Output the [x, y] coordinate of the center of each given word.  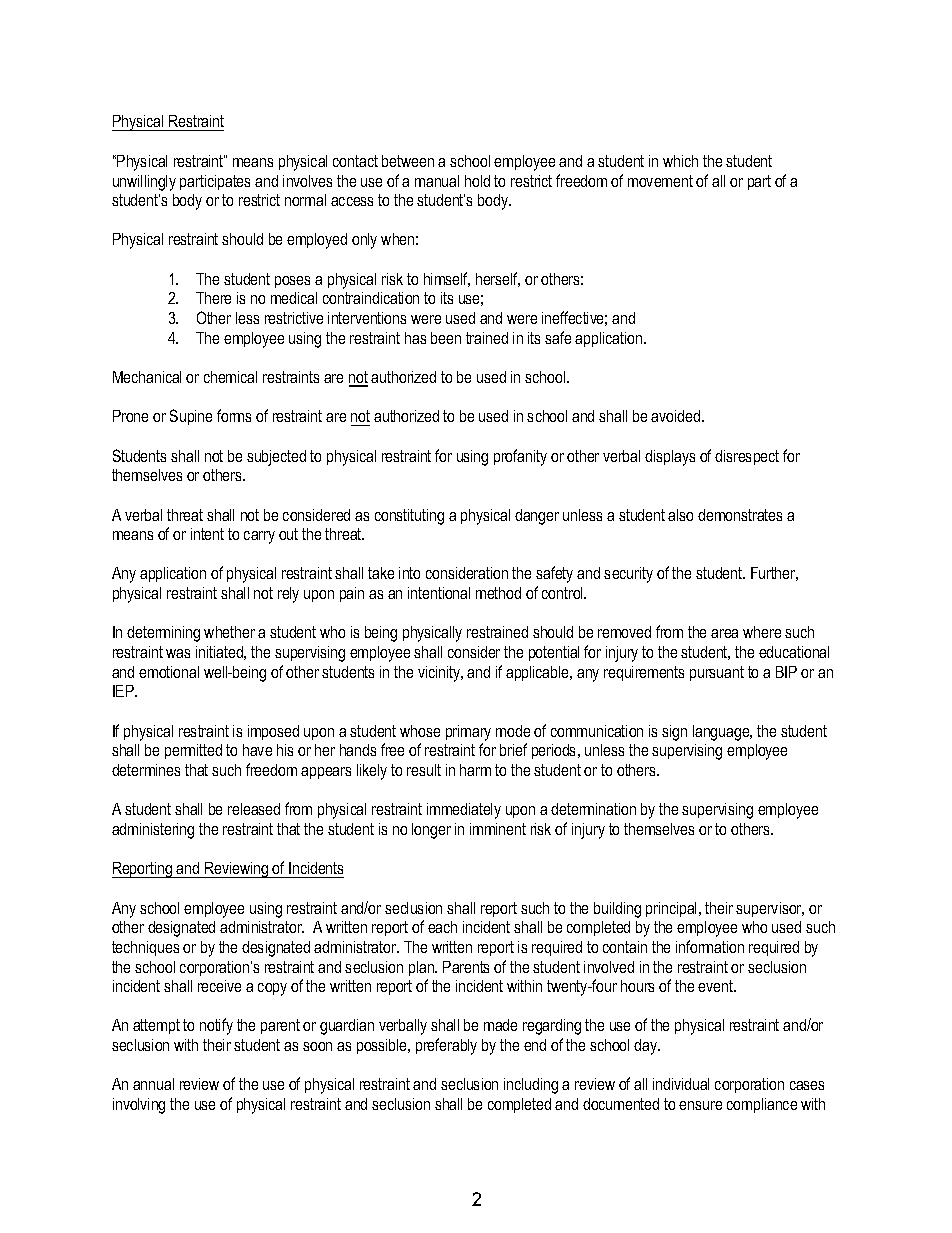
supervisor [770, 909]
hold [477, 181]
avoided [675, 416]
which [680, 161]
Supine [191, 417]
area [724, 633]
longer [431, 831]
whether [229, 632]
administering [153, 831]
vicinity [440, 674]
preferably [446, 1046]
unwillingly [144, 183]
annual [153, 1084]
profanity [520, 457]
